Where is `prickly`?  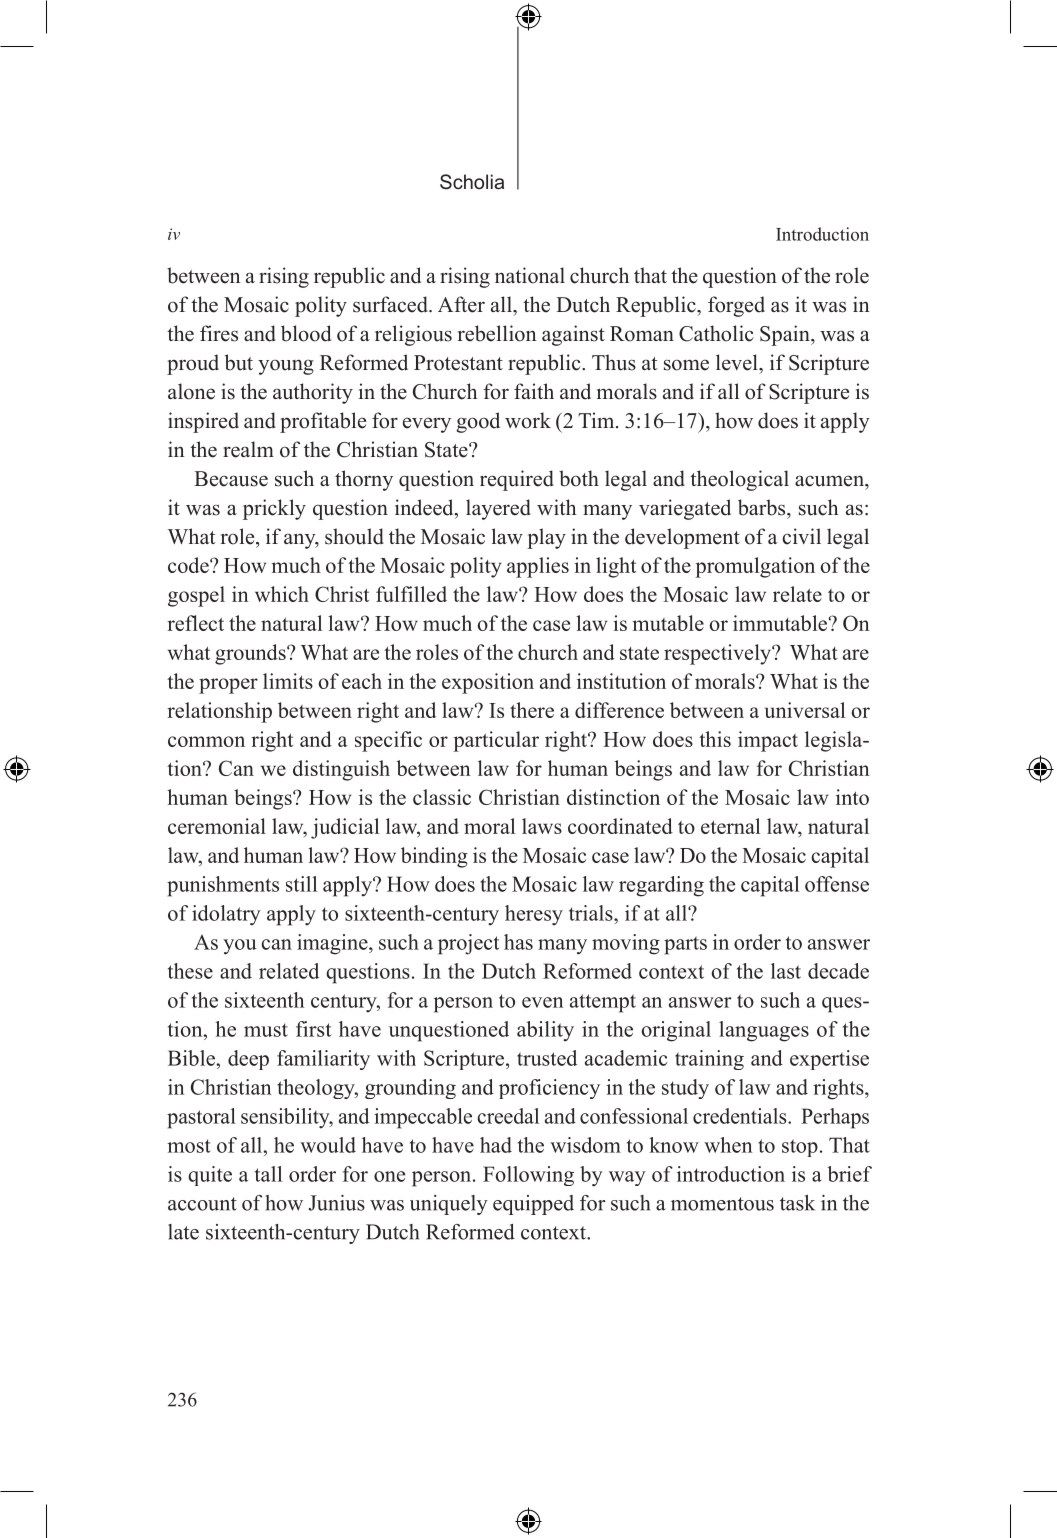
prickly is located at coordinates (274, 509).
